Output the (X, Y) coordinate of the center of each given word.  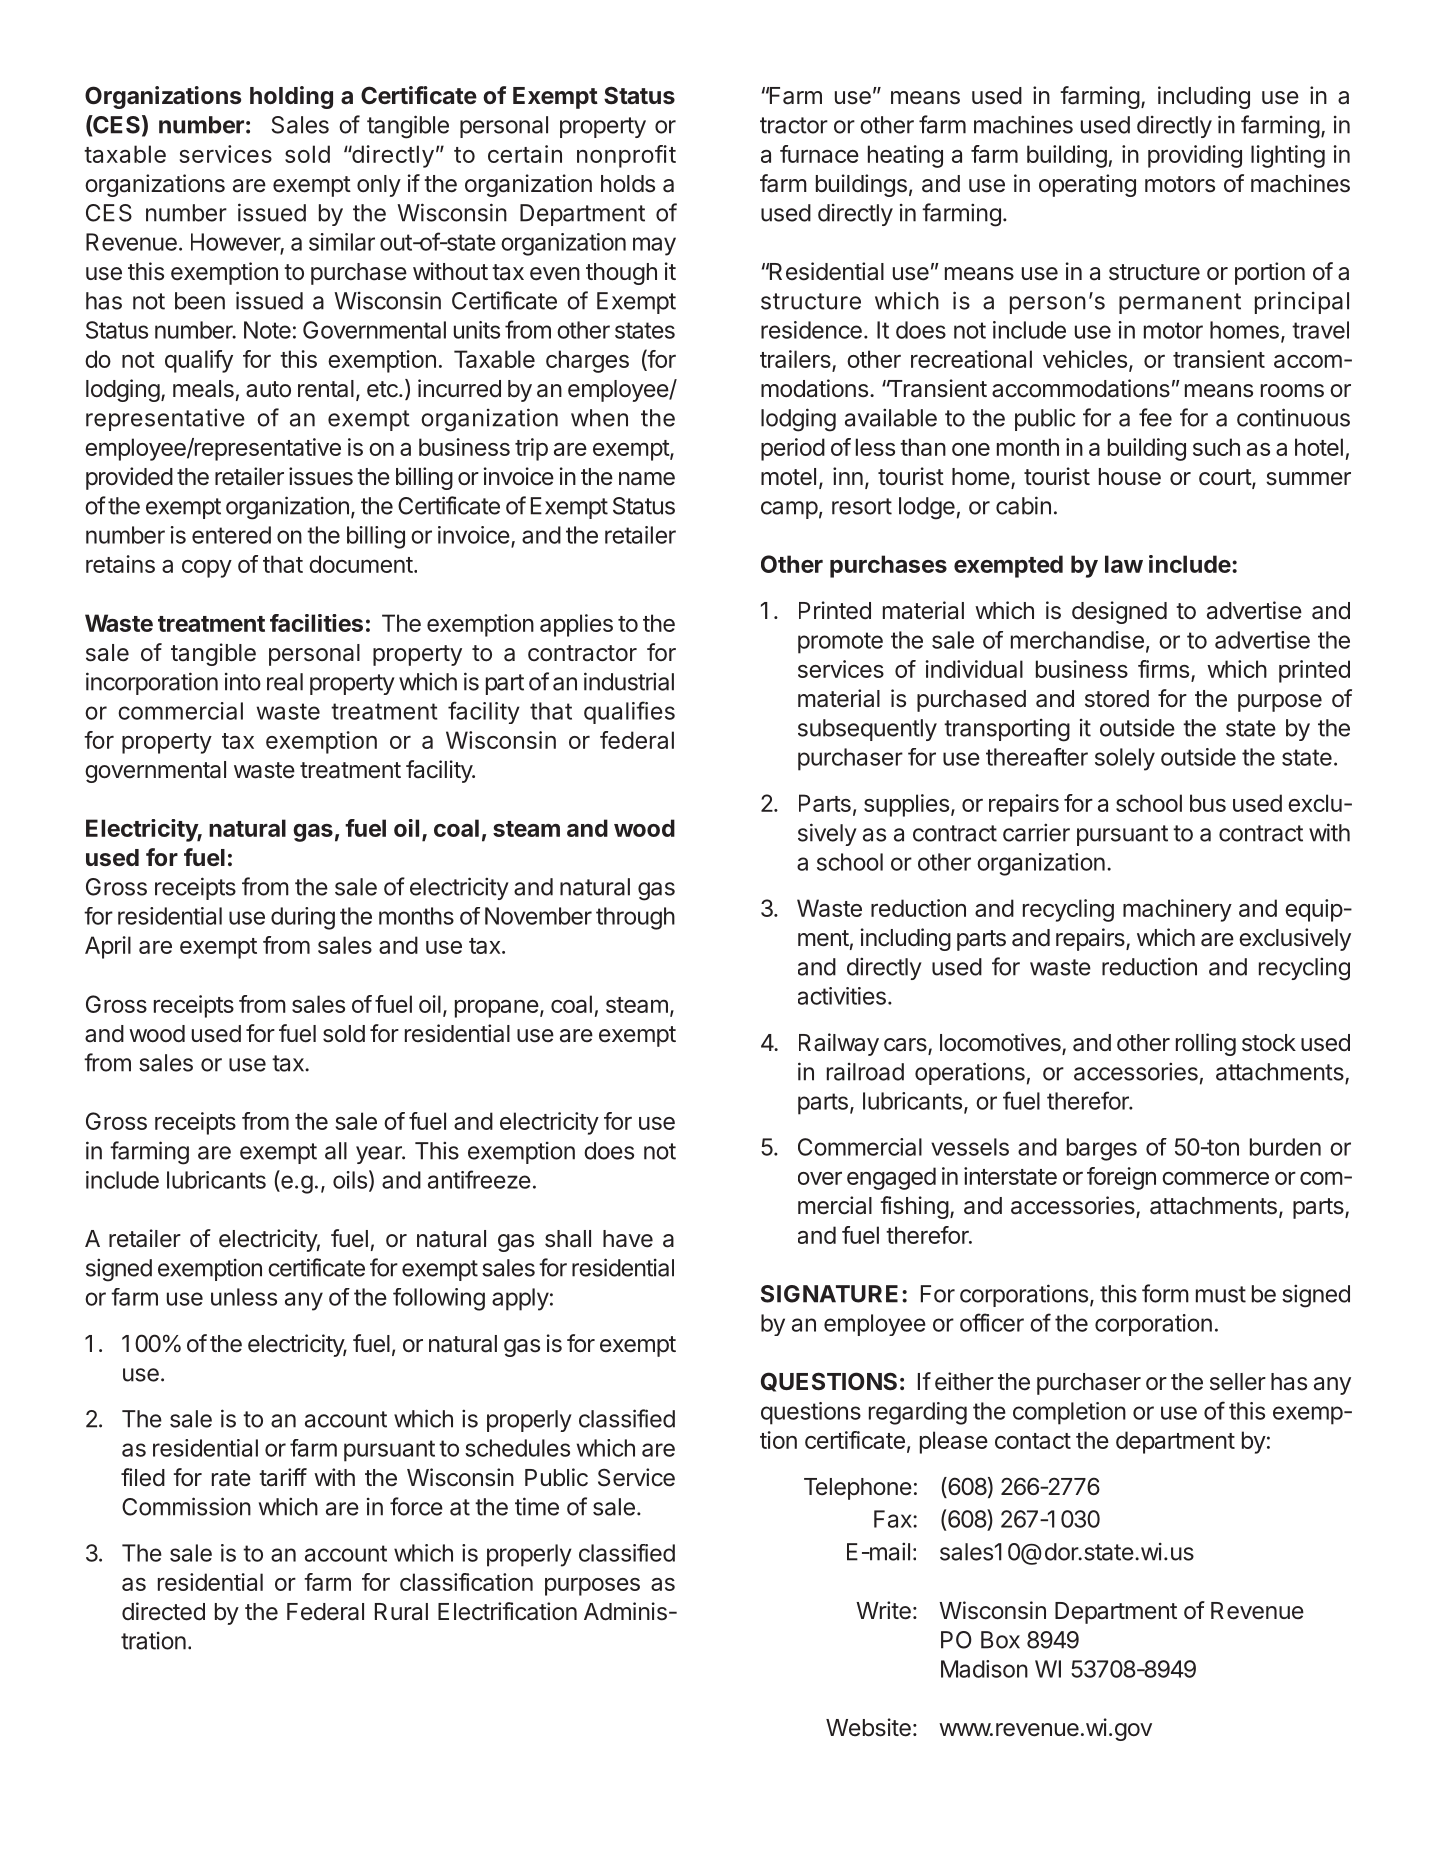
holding (291, 97)
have (628, 1239)
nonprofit (626, 156)
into (243, 682)
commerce (1215, 1178)
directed (163, 1611)
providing (1195, 156)
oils (350, 1180)
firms (1163, 669)
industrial (629, 681)
